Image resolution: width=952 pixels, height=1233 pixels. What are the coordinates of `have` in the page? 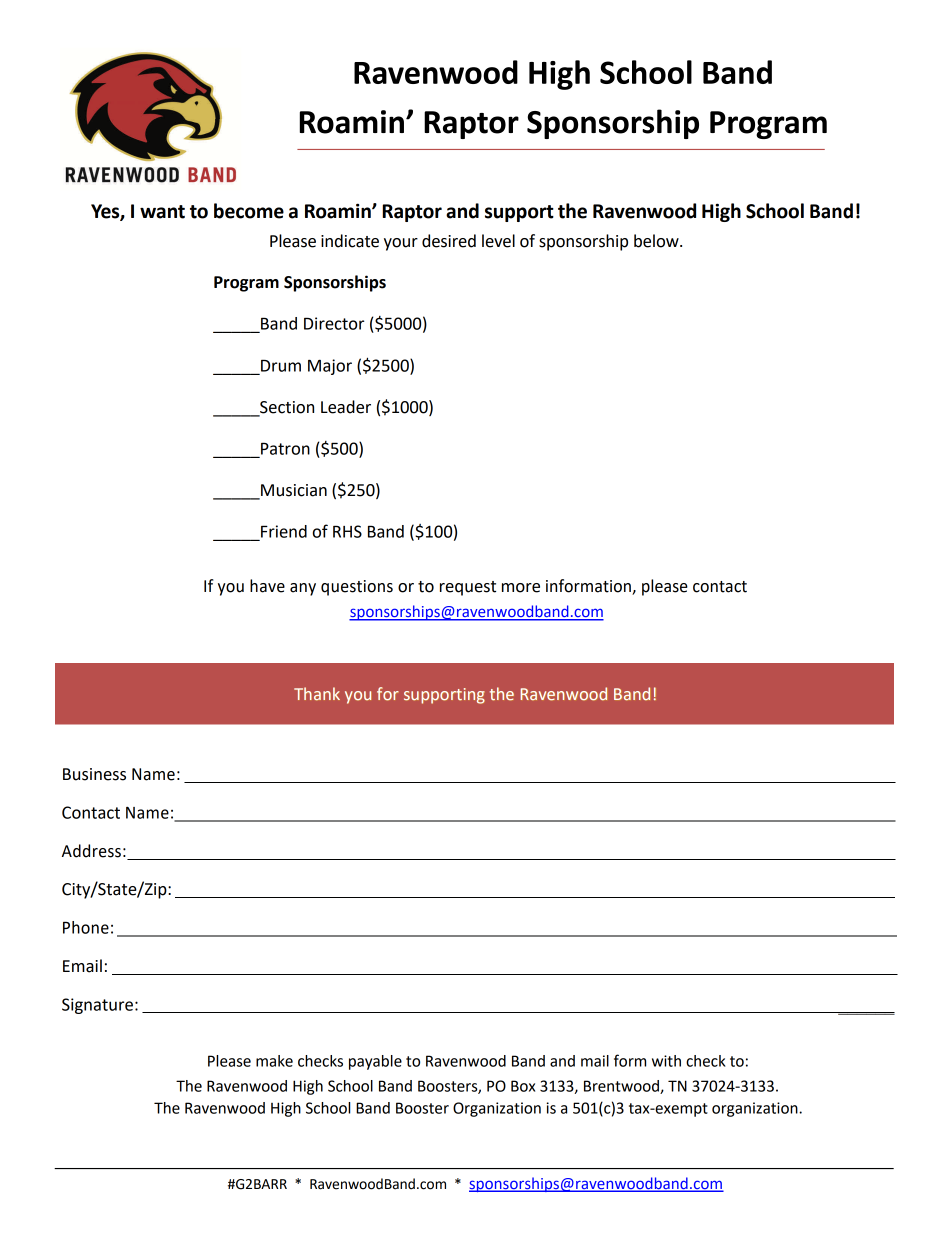 It's located at (267, 586).
